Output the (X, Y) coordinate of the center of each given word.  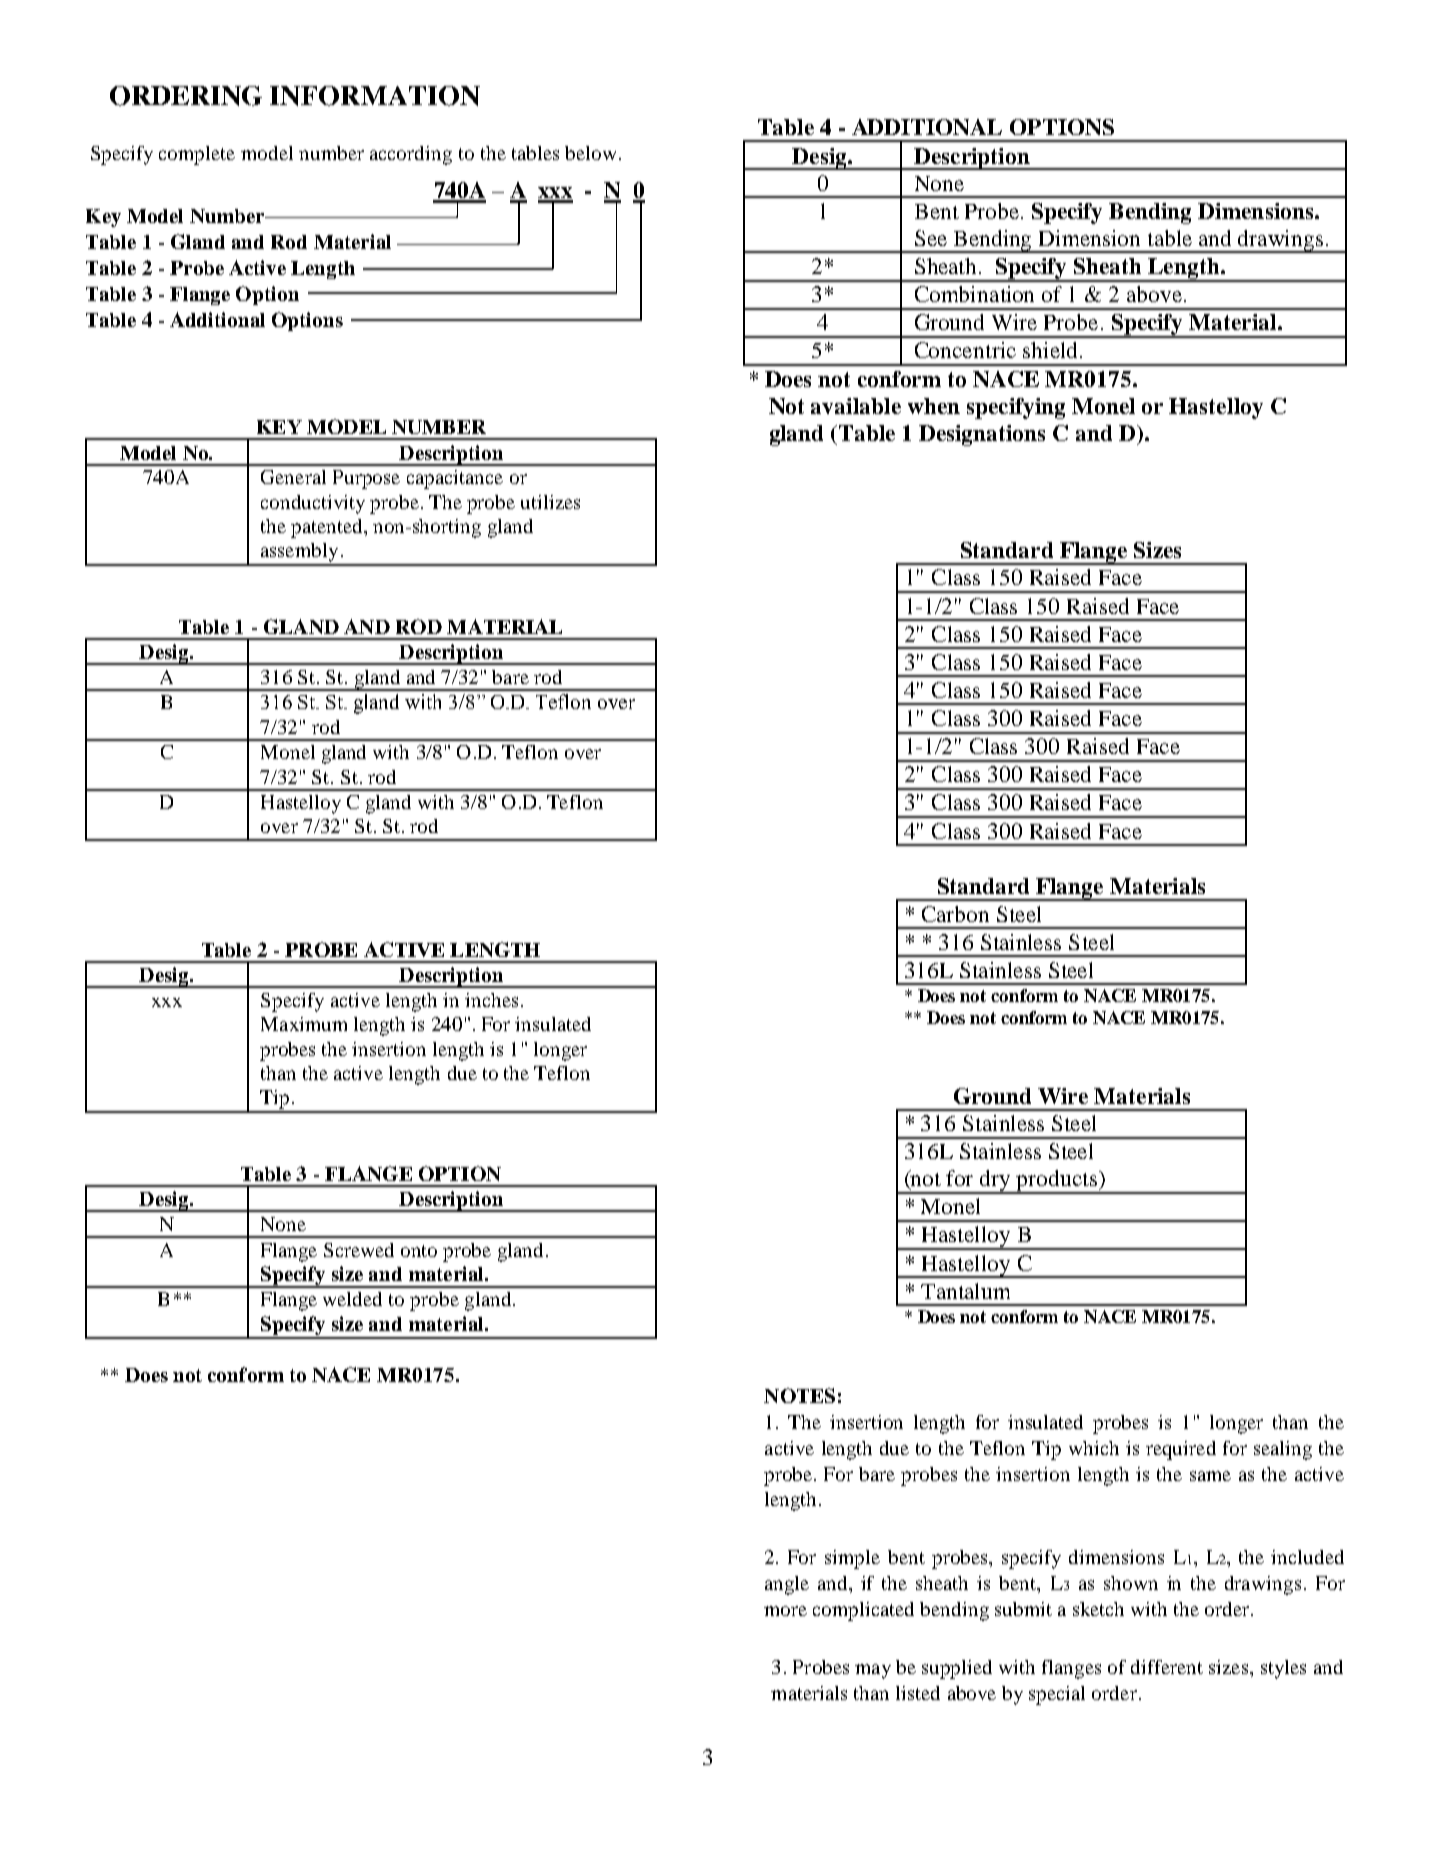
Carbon (955, 914)
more (785, 1611)
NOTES (799, 1395)
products (1057, 1182)
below (590, 153)
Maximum (304, 1024)
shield (1050, 350)
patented (328, 528)
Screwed (359, 1250)
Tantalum (965, 1291)
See (931, 238)
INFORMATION (375, 96)
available (856, 406)
